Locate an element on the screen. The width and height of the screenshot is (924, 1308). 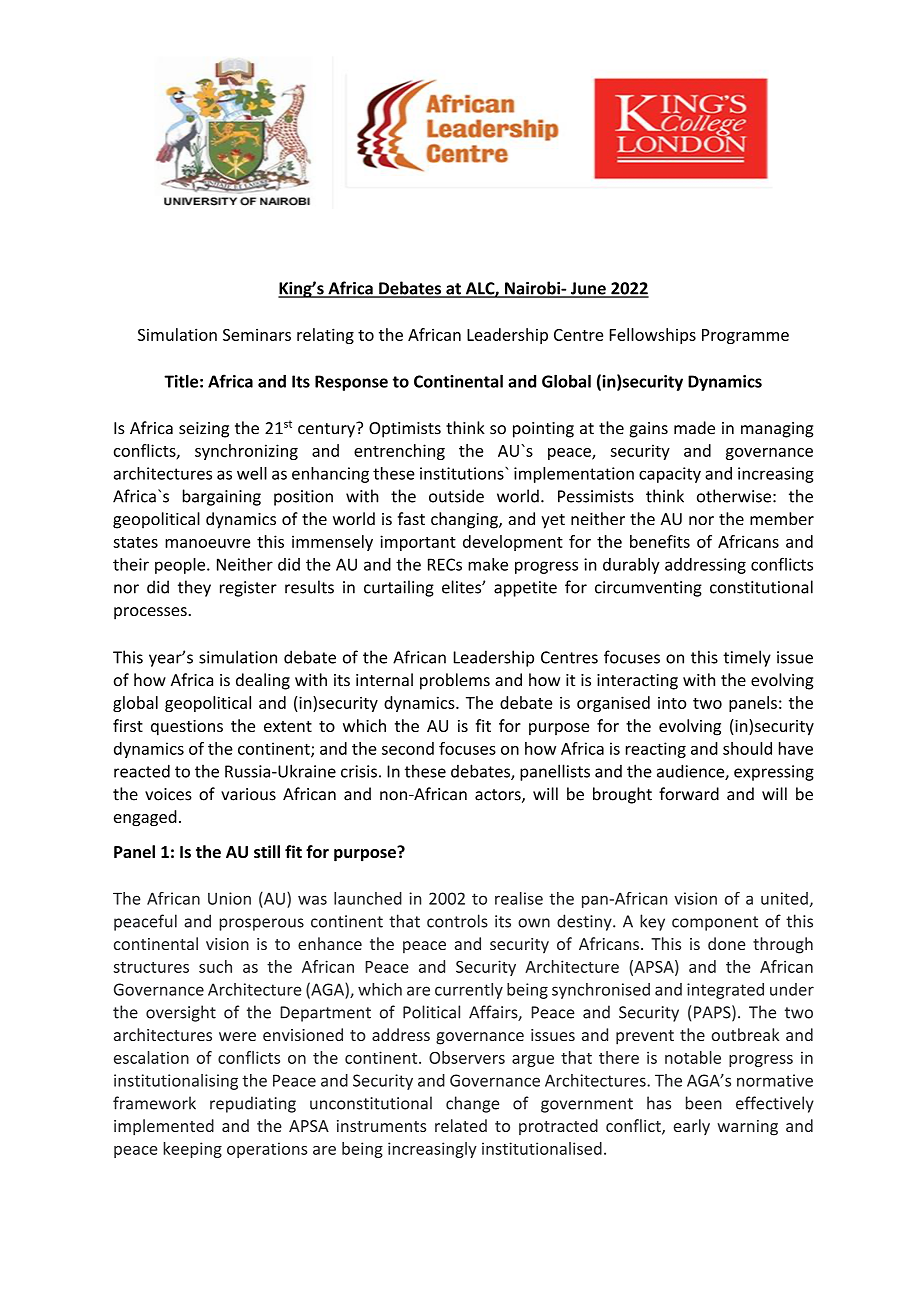
manoeuvre is located at coordinates (207, 543).
